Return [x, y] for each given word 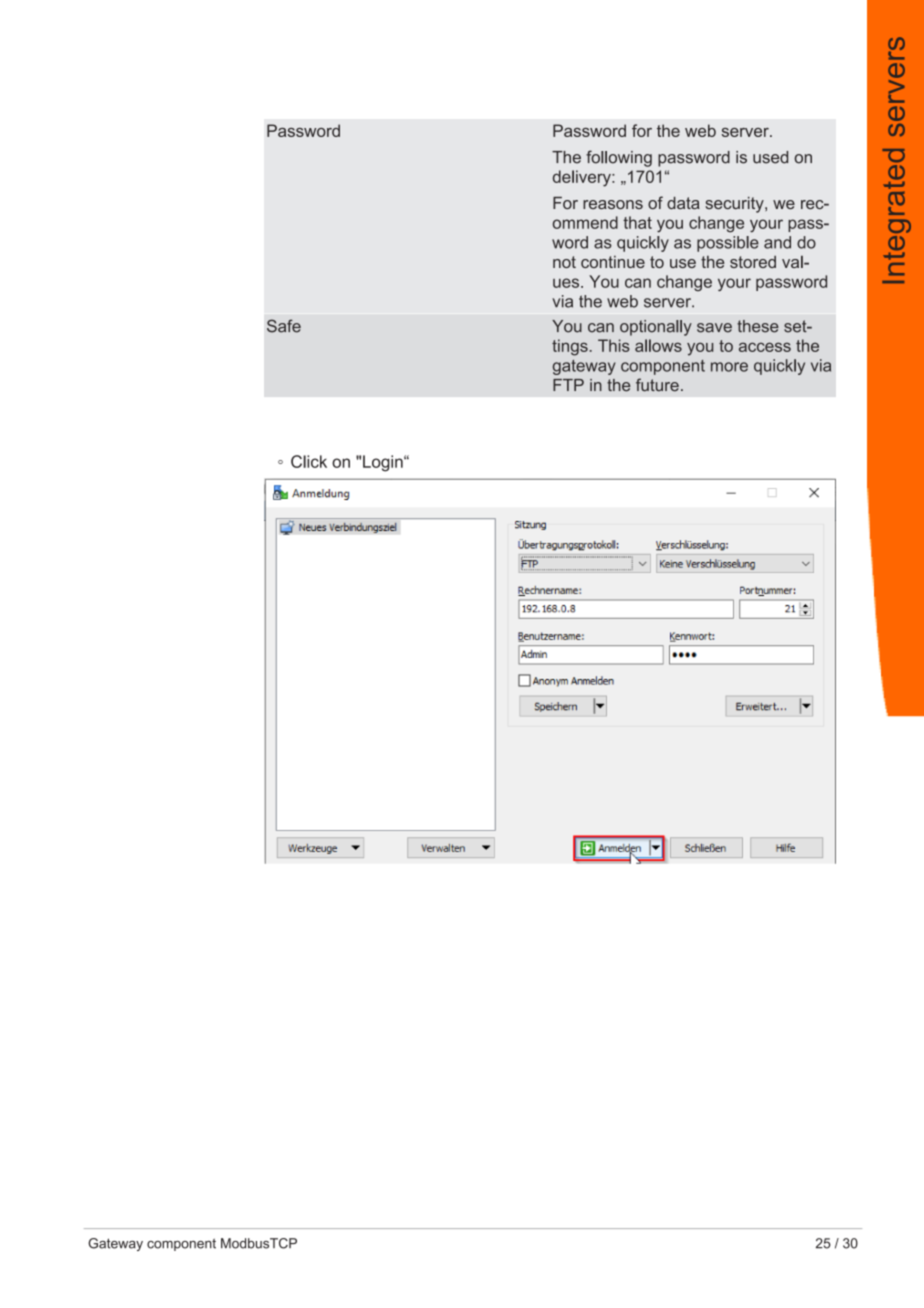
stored [753, 262]
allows [658, 345]
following [619, 158]
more [729, 367]
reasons [613, 204]
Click [309, 461]
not [564, 262]
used [770, 157]
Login [384, 463]
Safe [284, 326]
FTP [568, 385]
